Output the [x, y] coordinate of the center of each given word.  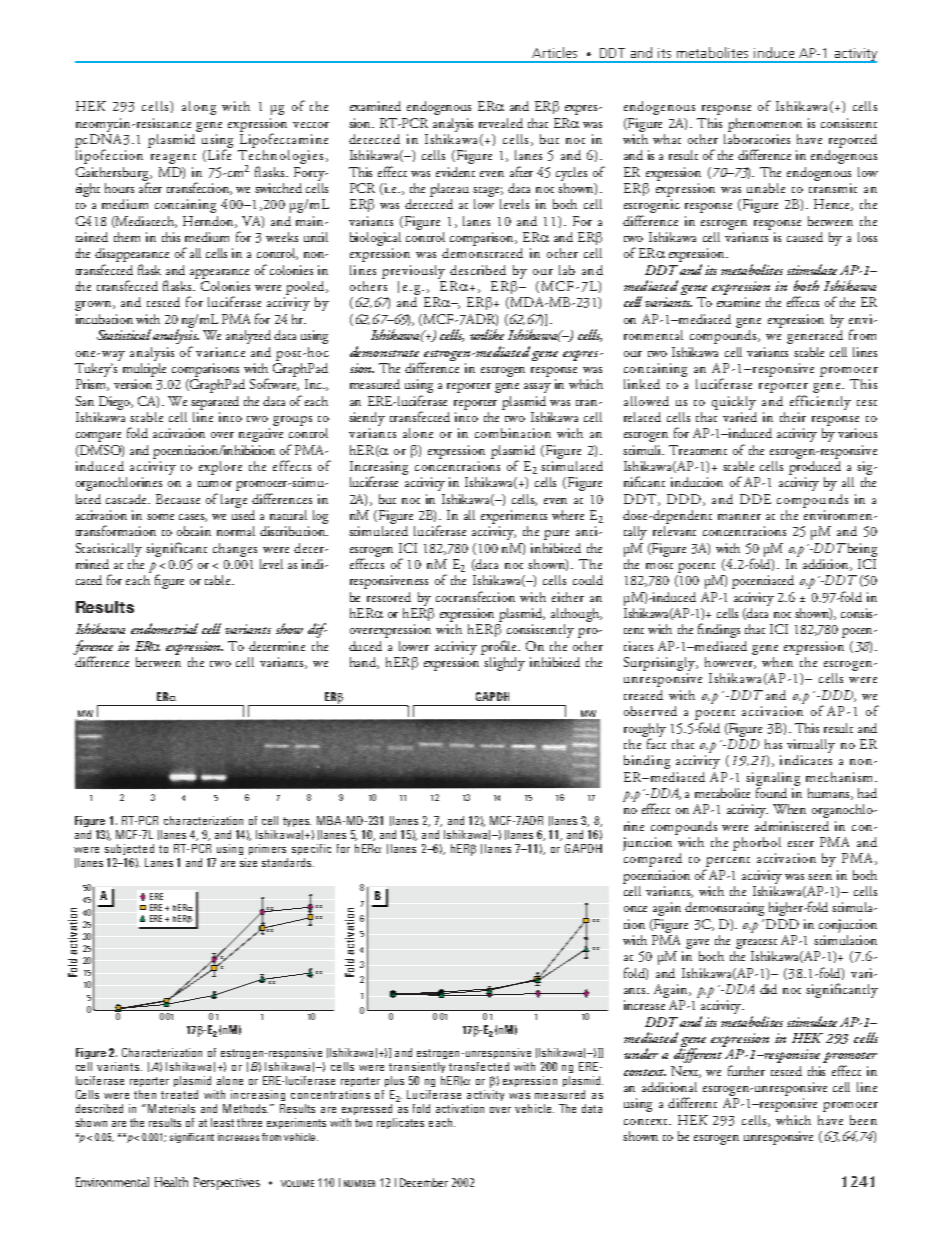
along [199, 108]
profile [500, 647]
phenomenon [765, 125]
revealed [501, 123]
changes [235, 550]
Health [171, 1182]
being [861, 550]
